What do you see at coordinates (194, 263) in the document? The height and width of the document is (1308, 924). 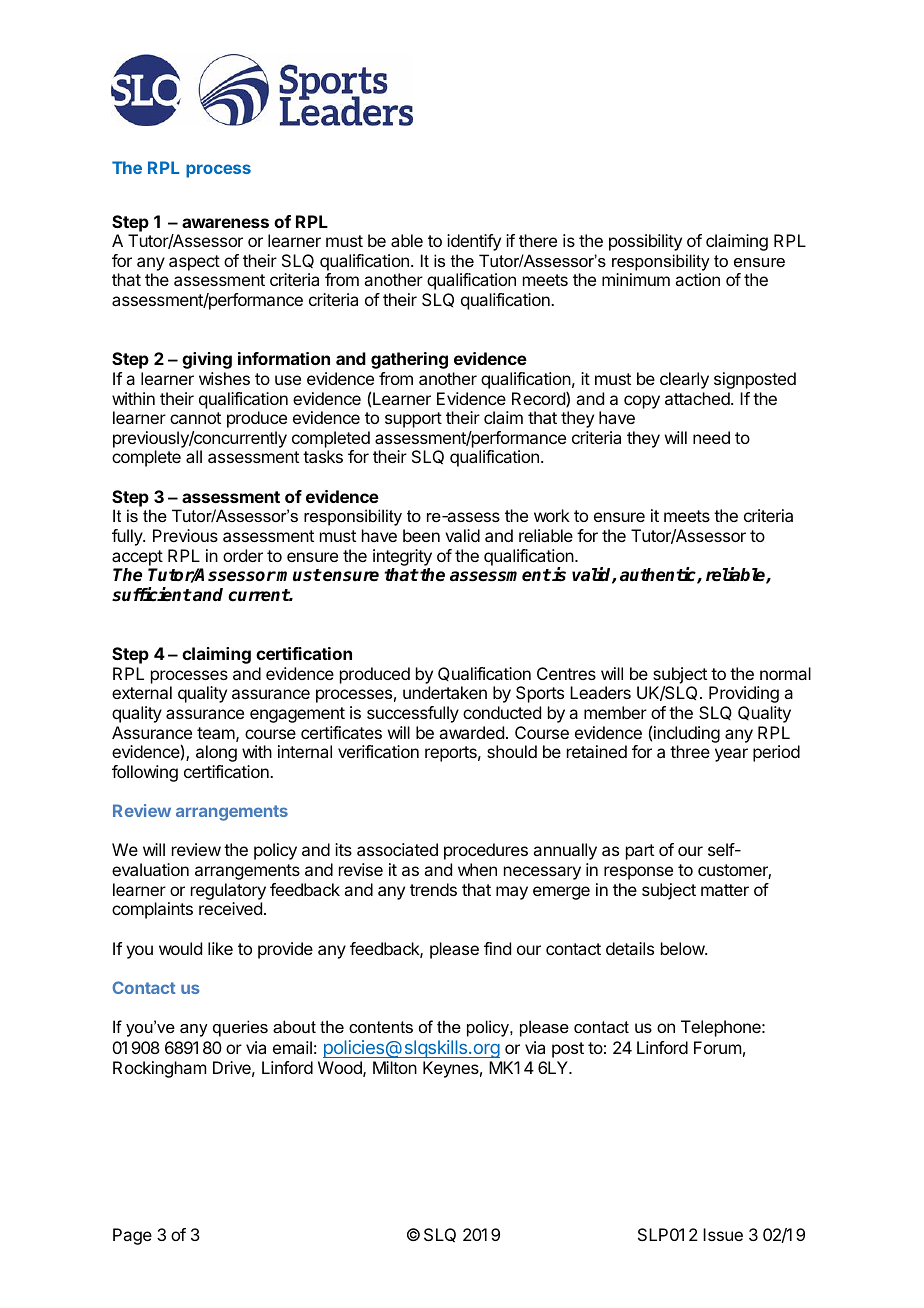 I see `aspect` at bounding box center [194, 263].
